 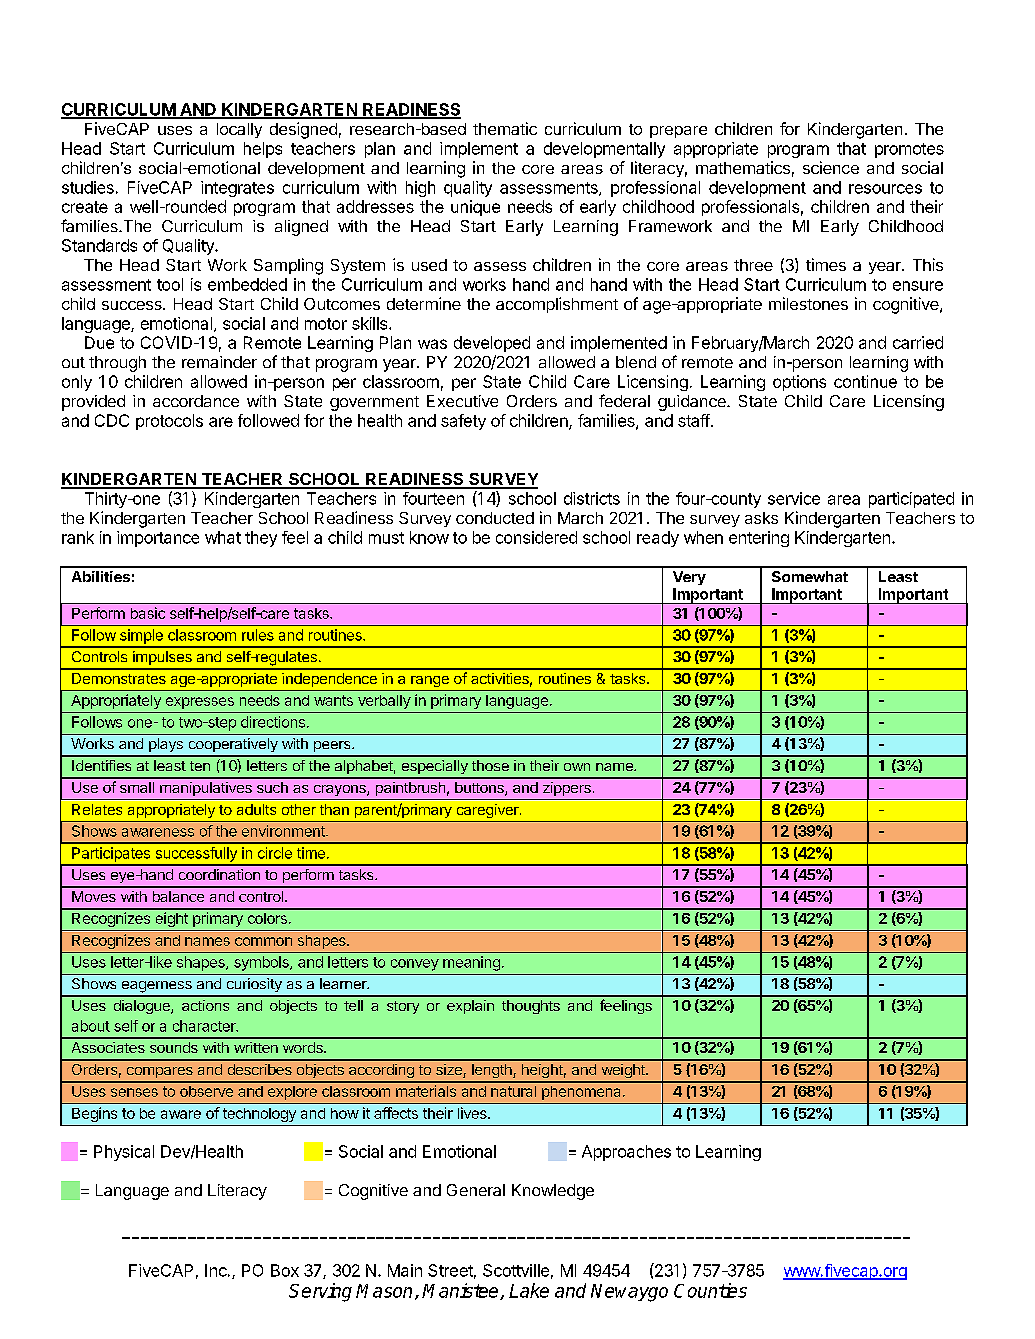 What do you see at coordinates (237, 189) in the screenshot?
I see `integrates` at bounding box center [237, 189].
